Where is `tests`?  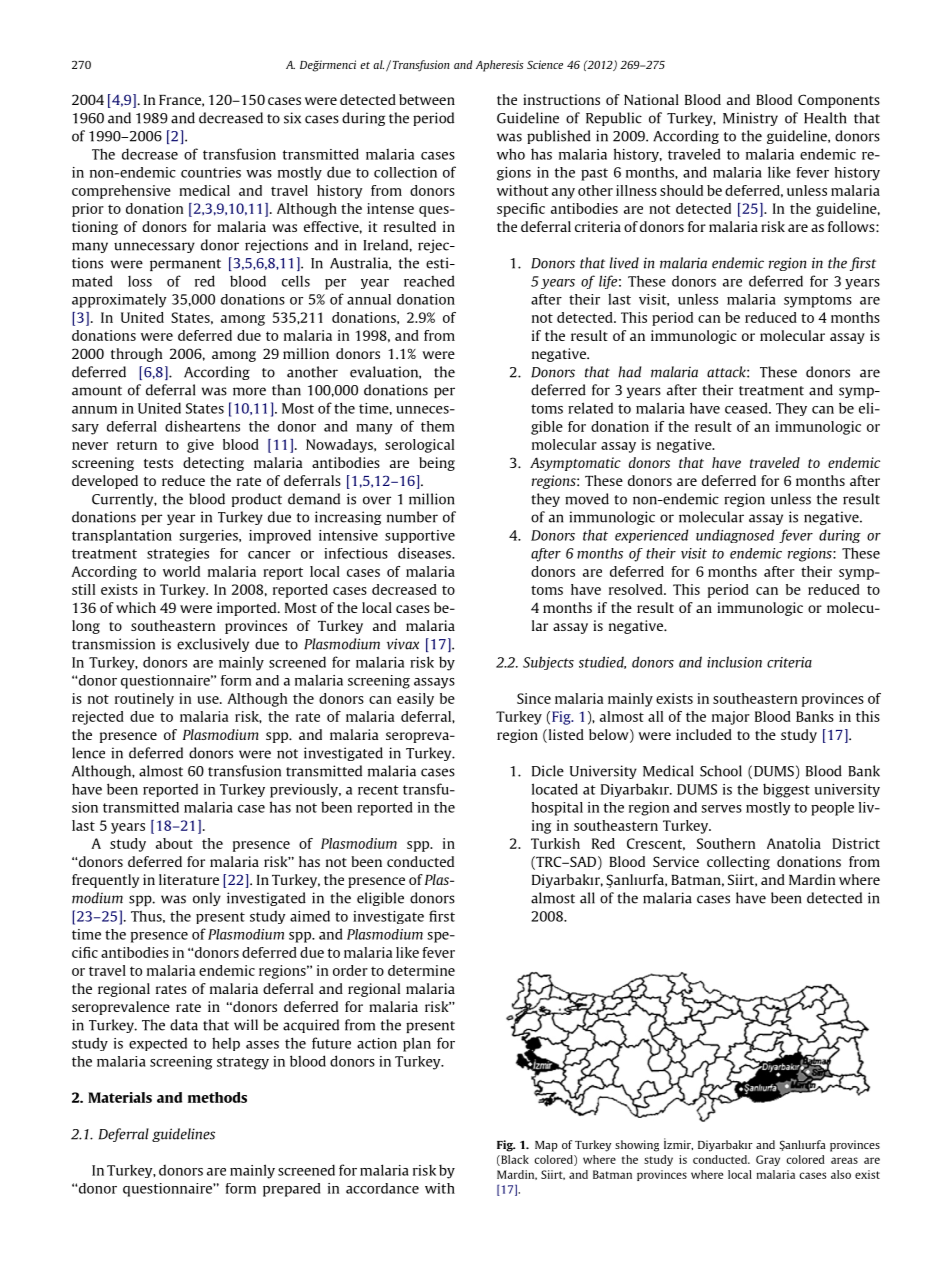
tests is located at coordinates (158, 463).
